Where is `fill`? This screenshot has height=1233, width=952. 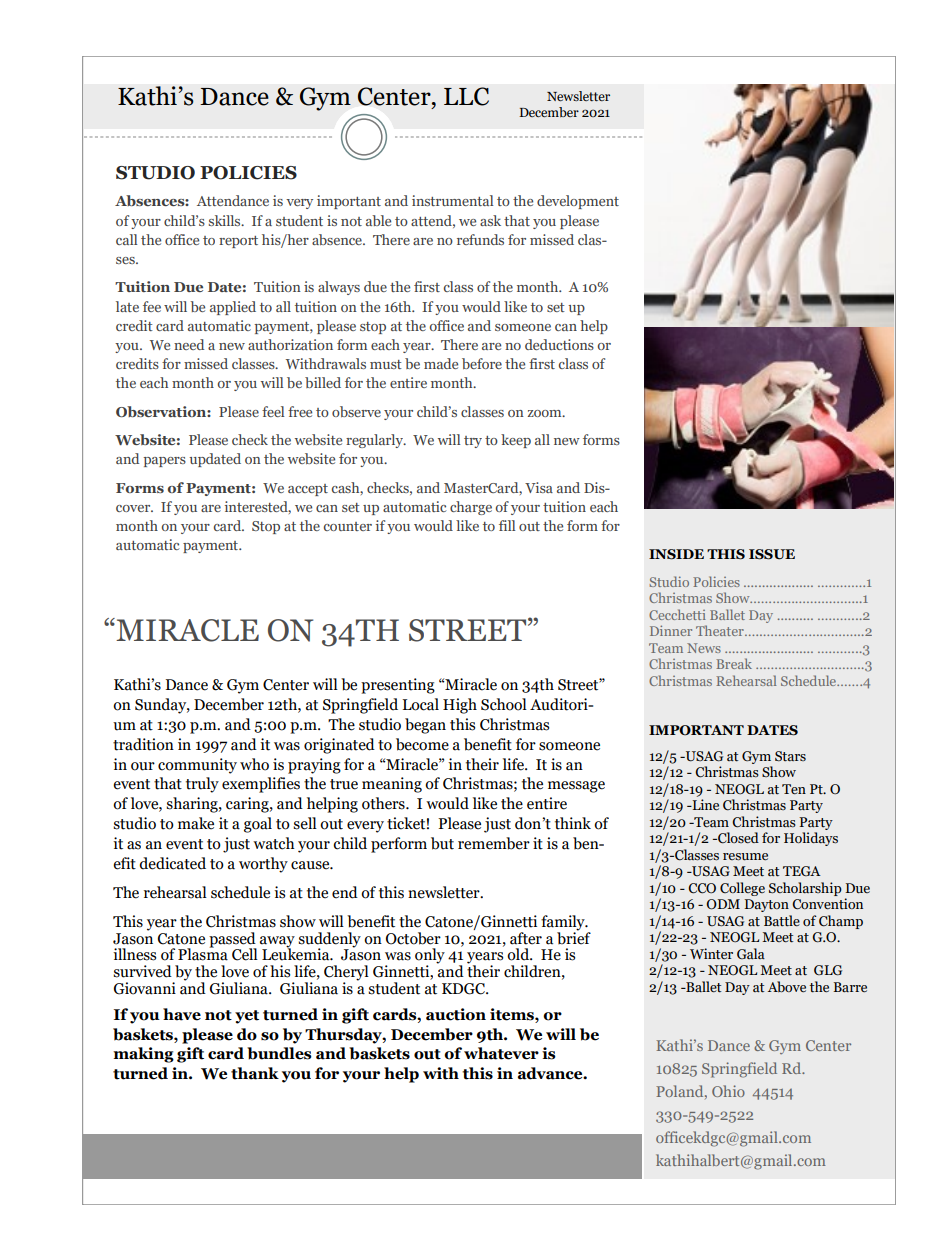 fill is located at coordinates (507, 525).
